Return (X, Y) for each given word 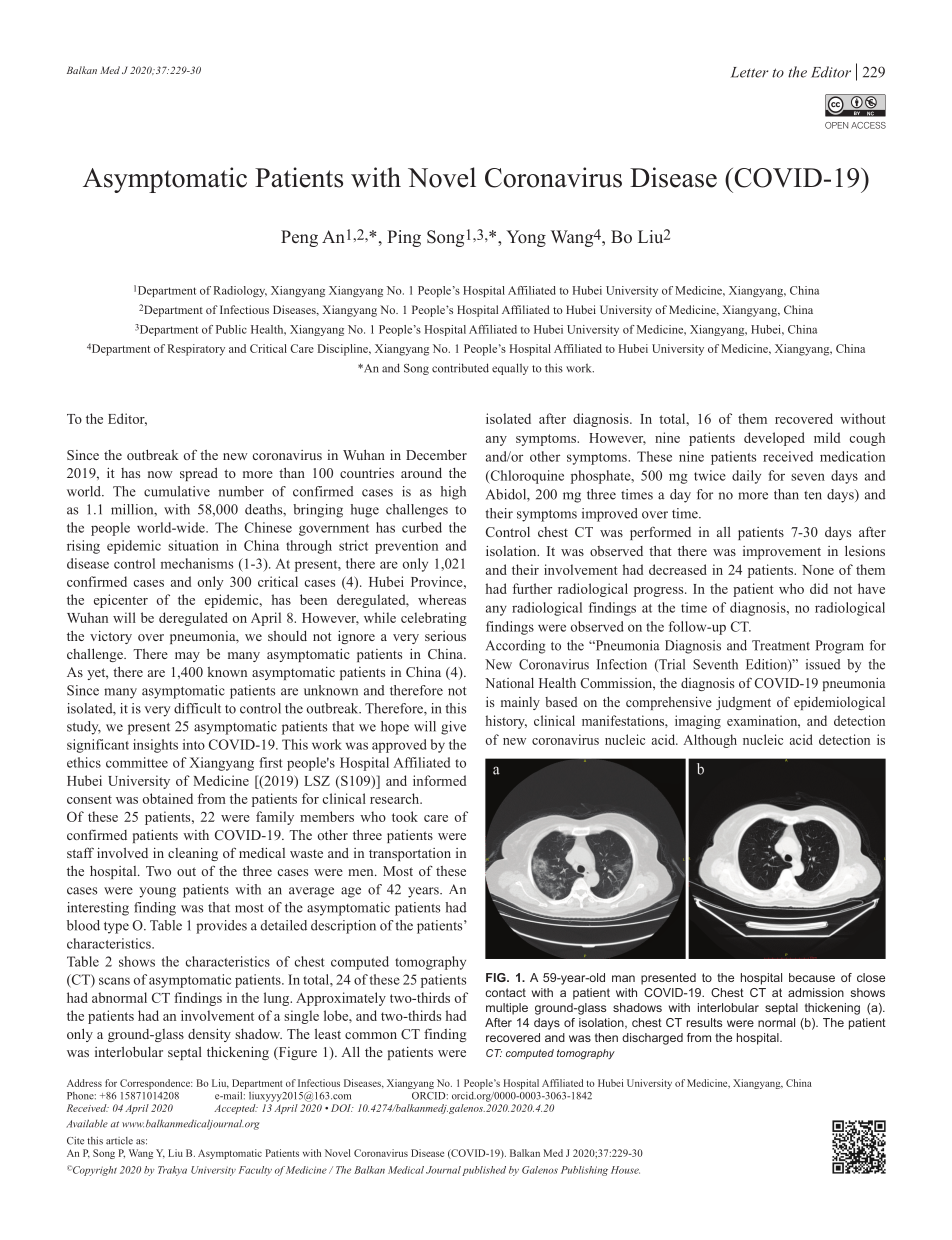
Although (710, 741)
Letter (749, 72)
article (119, 1141)
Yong (526, 238)
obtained (168, 798)
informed (439, 780)
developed (774, 439)
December (436, 455)
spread (199, 474)
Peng (299, 238)
